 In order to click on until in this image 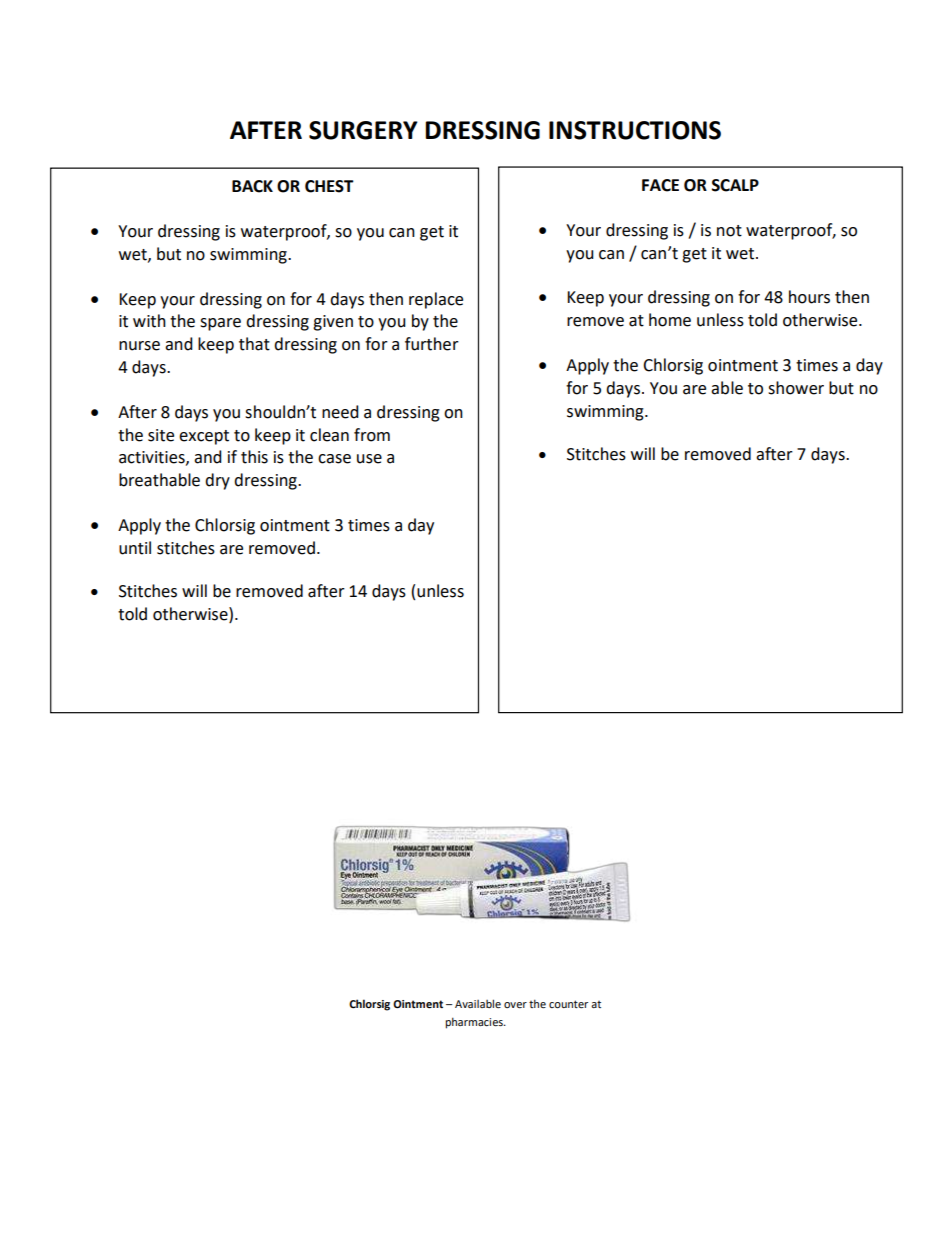, I will do `click(135, 548)`.
